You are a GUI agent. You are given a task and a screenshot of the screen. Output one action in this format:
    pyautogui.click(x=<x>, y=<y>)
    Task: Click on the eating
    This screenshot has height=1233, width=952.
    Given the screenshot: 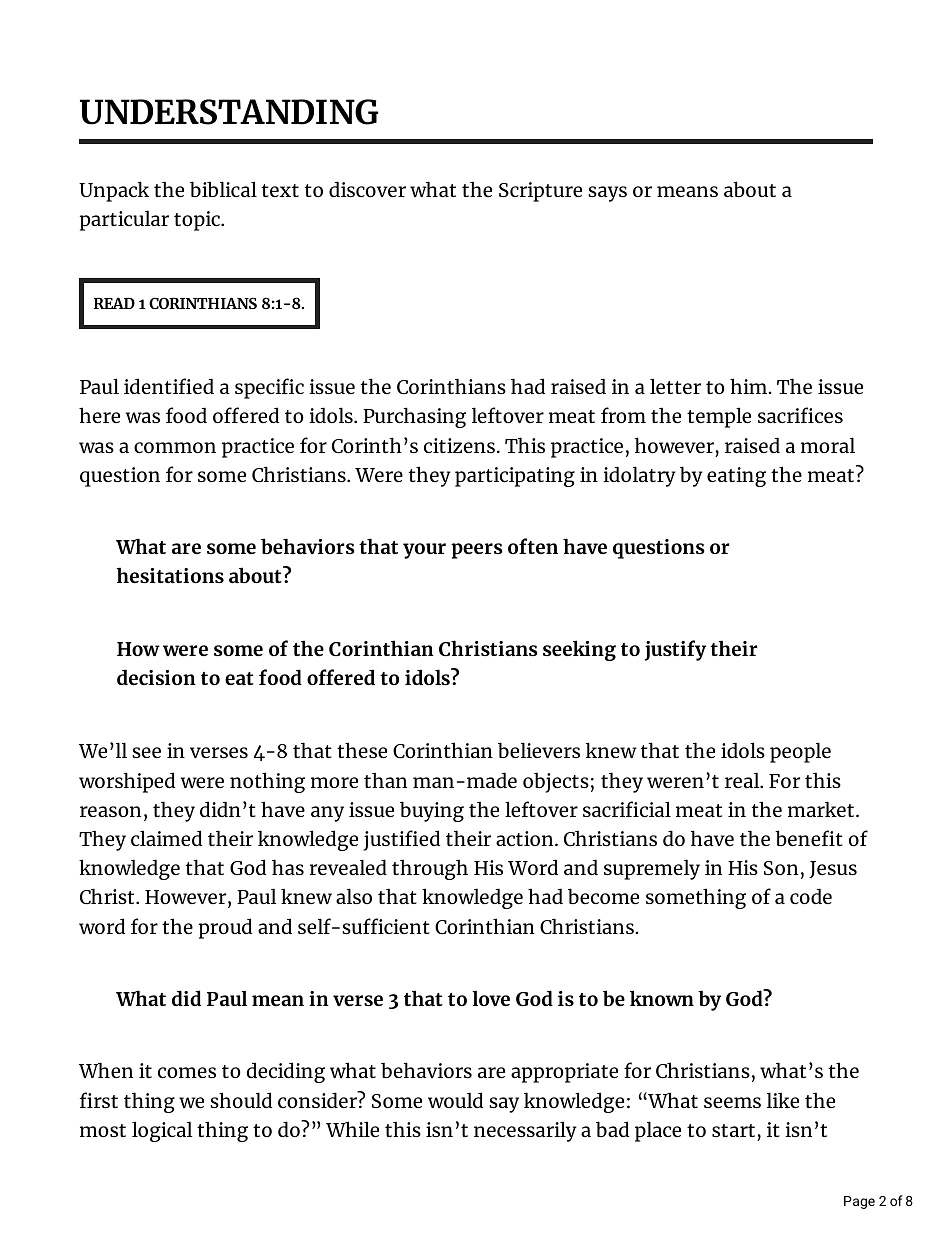 What is the action you would take?
    pyautogui.click(x=736, y=477)
